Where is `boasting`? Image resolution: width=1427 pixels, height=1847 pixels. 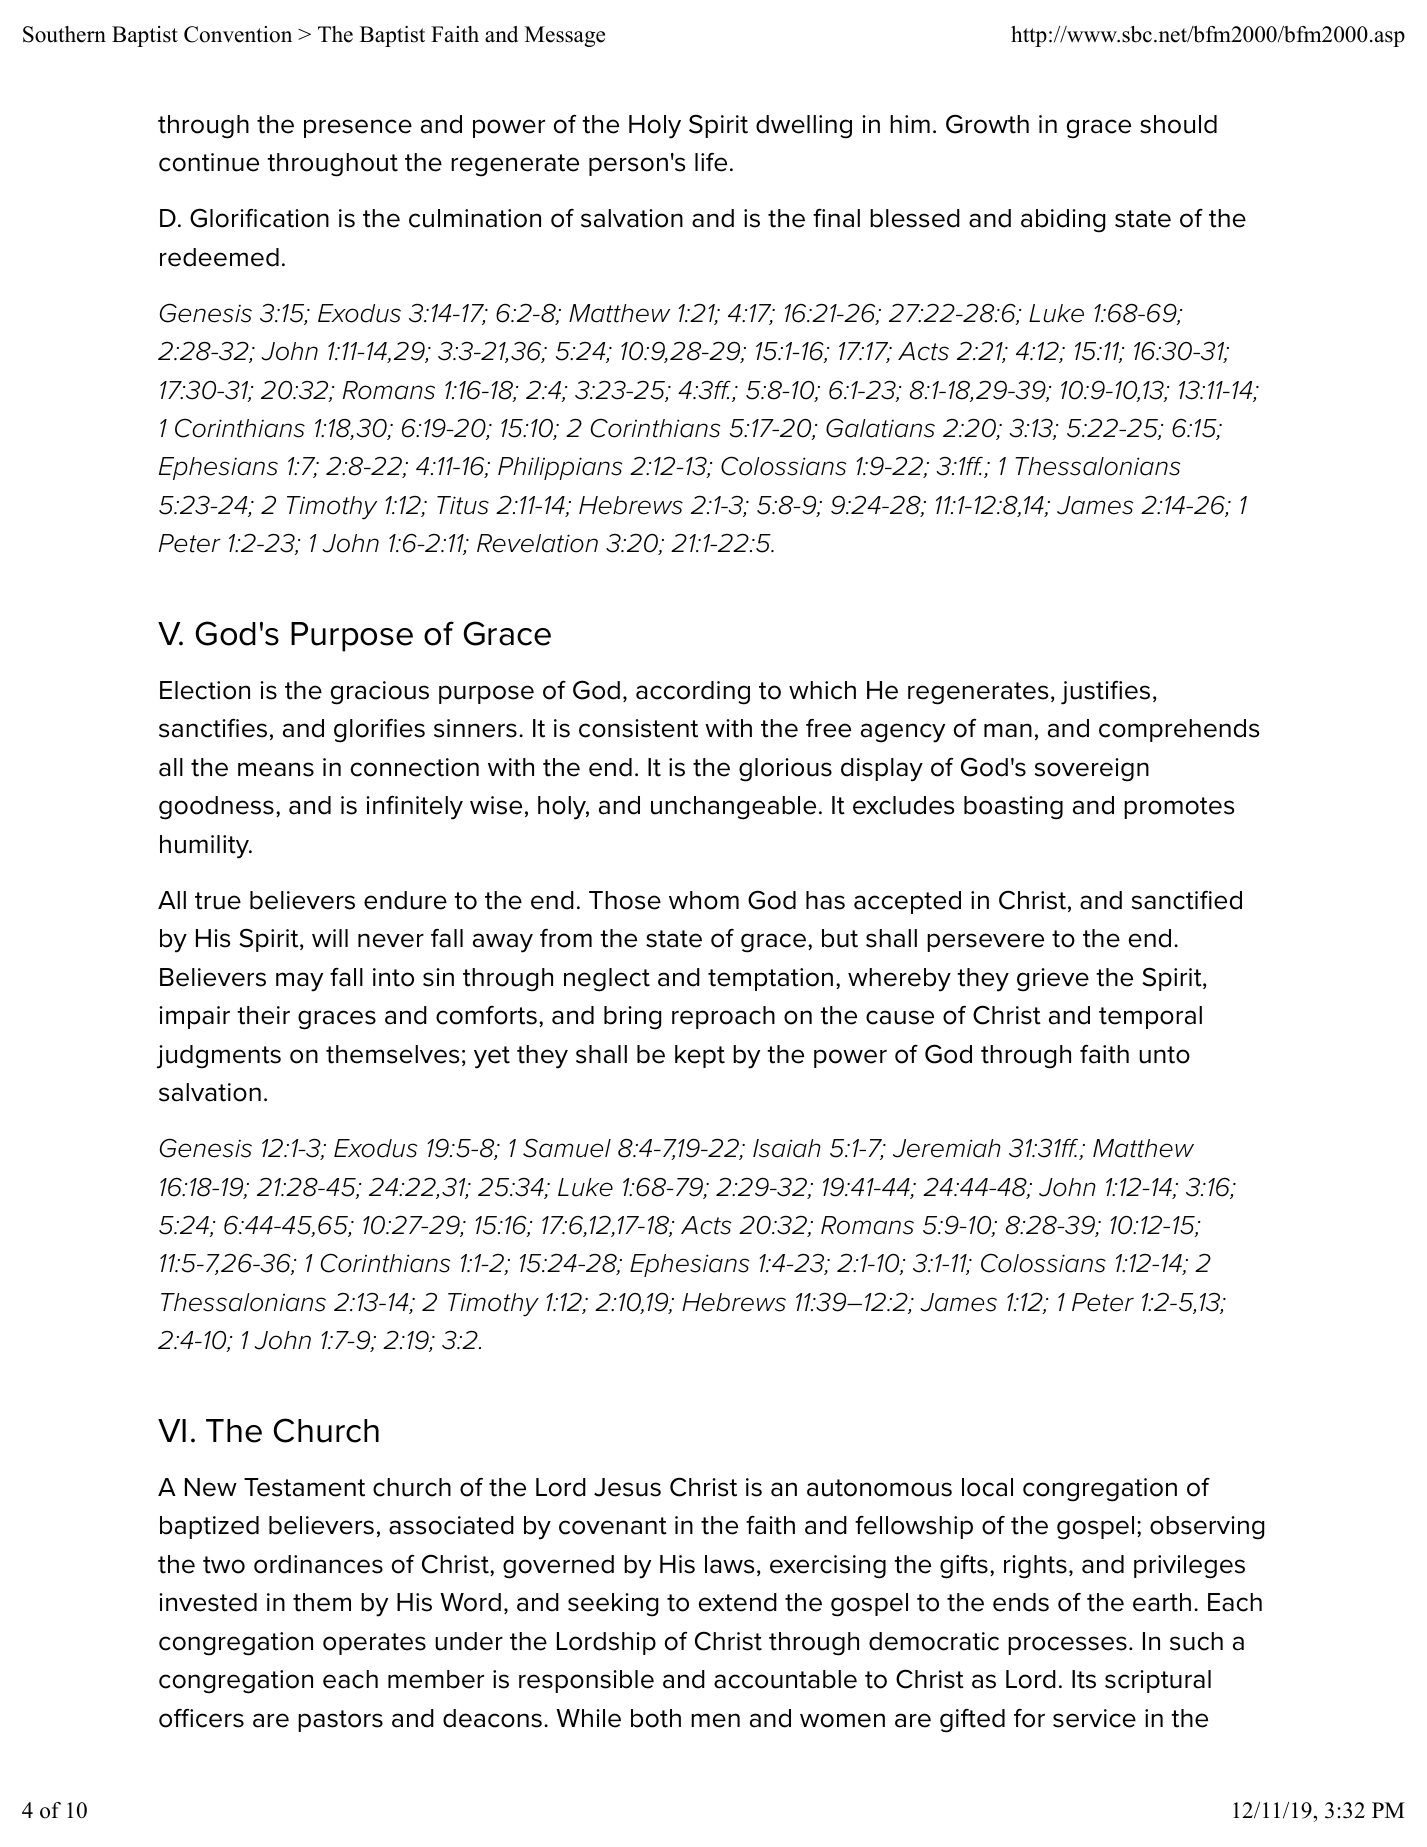
boasting is located at coordinates (1013, 808).
